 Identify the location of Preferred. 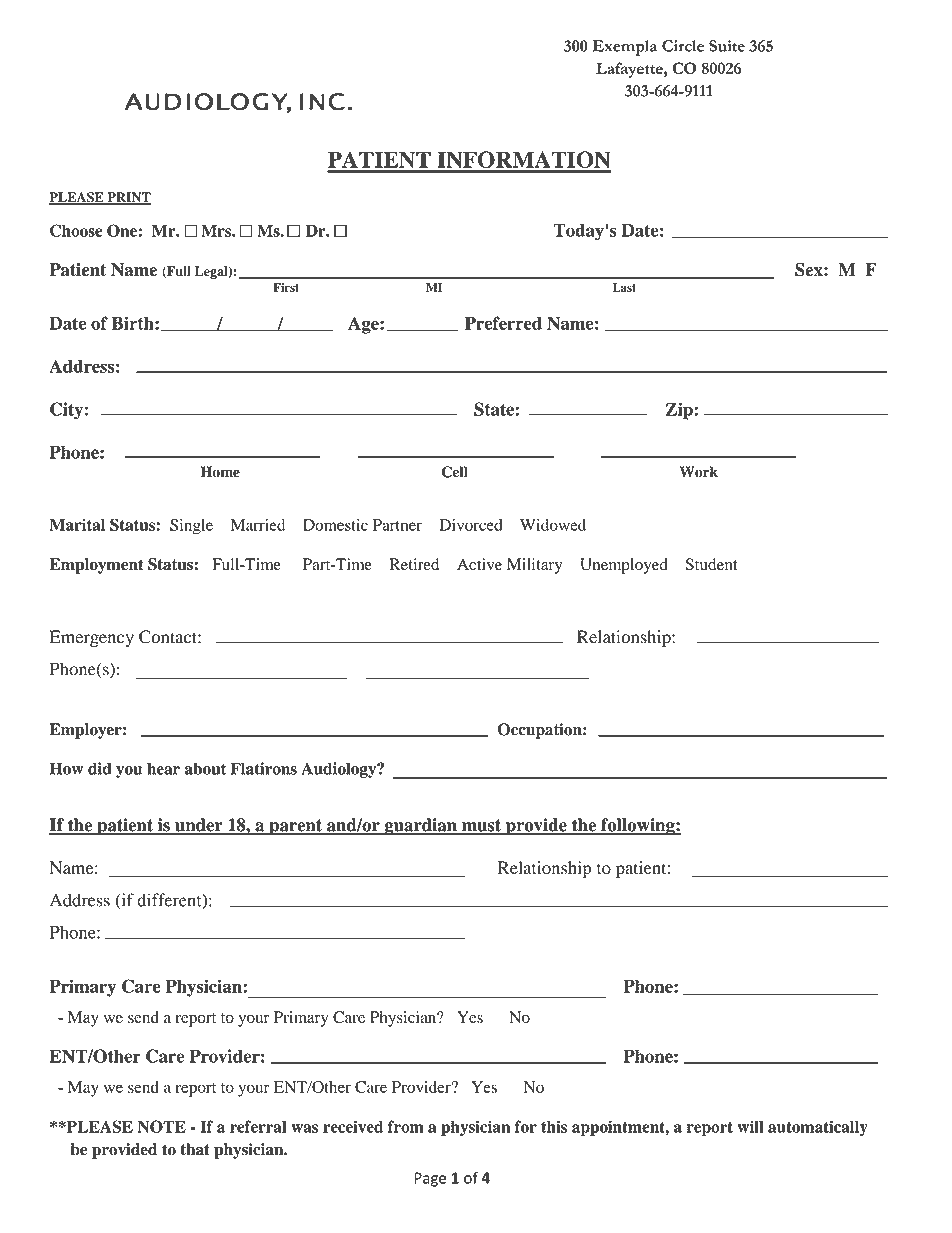
(503, 323).
